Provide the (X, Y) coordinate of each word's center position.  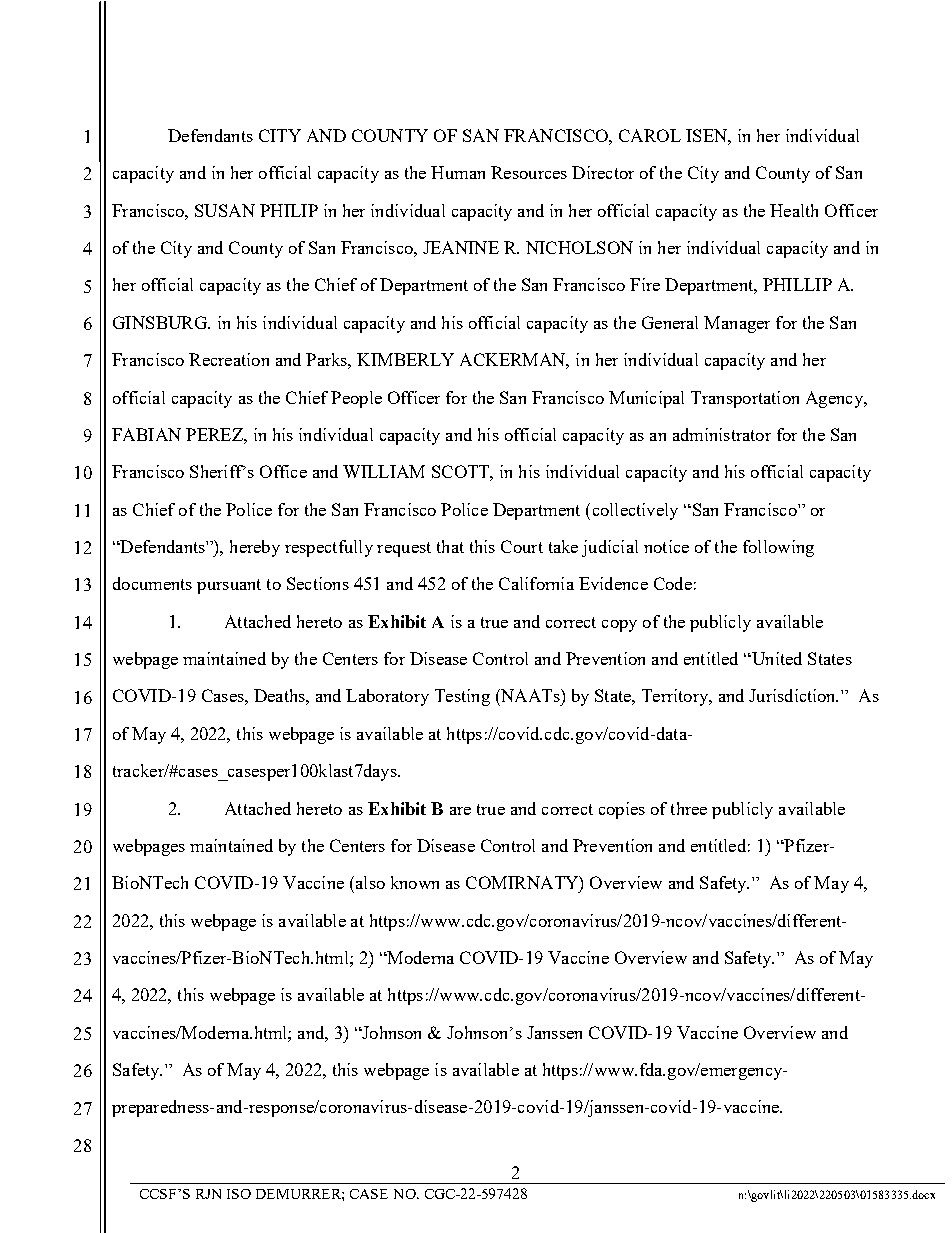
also (369, 882)
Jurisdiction (793, 695)
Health (794, 210)
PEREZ (215, 434)
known (415, 882)
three (689, 808)
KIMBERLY (405, 359)
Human (458, 172)
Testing (462, 697)
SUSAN (225, 210)
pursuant (229, 586)
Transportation (745, 399)
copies (622, 810)
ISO (239, 1194)
